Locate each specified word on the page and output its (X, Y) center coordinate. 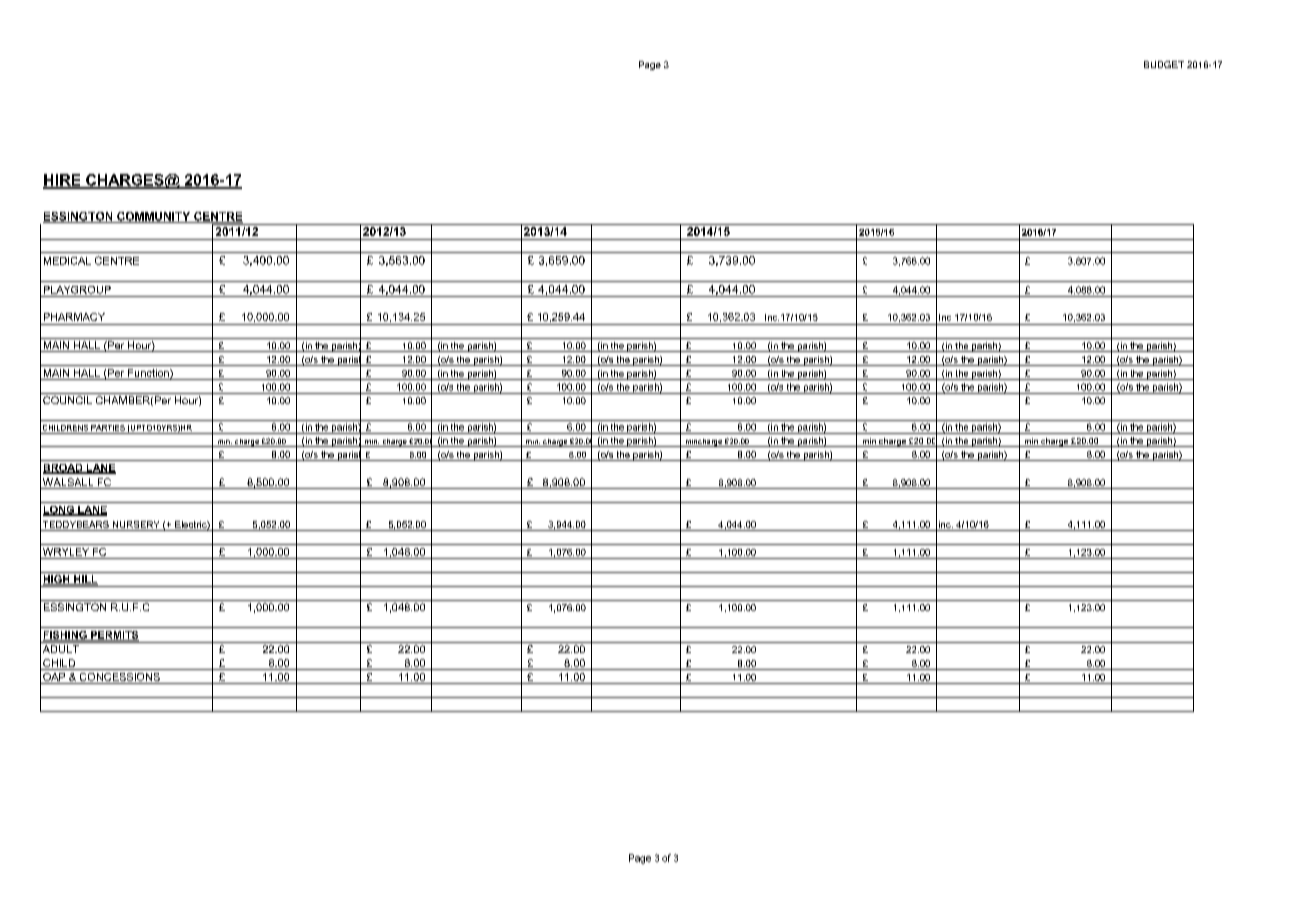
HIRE (63, 181)
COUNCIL (67, 400)
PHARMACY (74, 317)
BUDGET (1164, 64)
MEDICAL (67, 261)
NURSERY (136, 526)
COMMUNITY (154, 217)
